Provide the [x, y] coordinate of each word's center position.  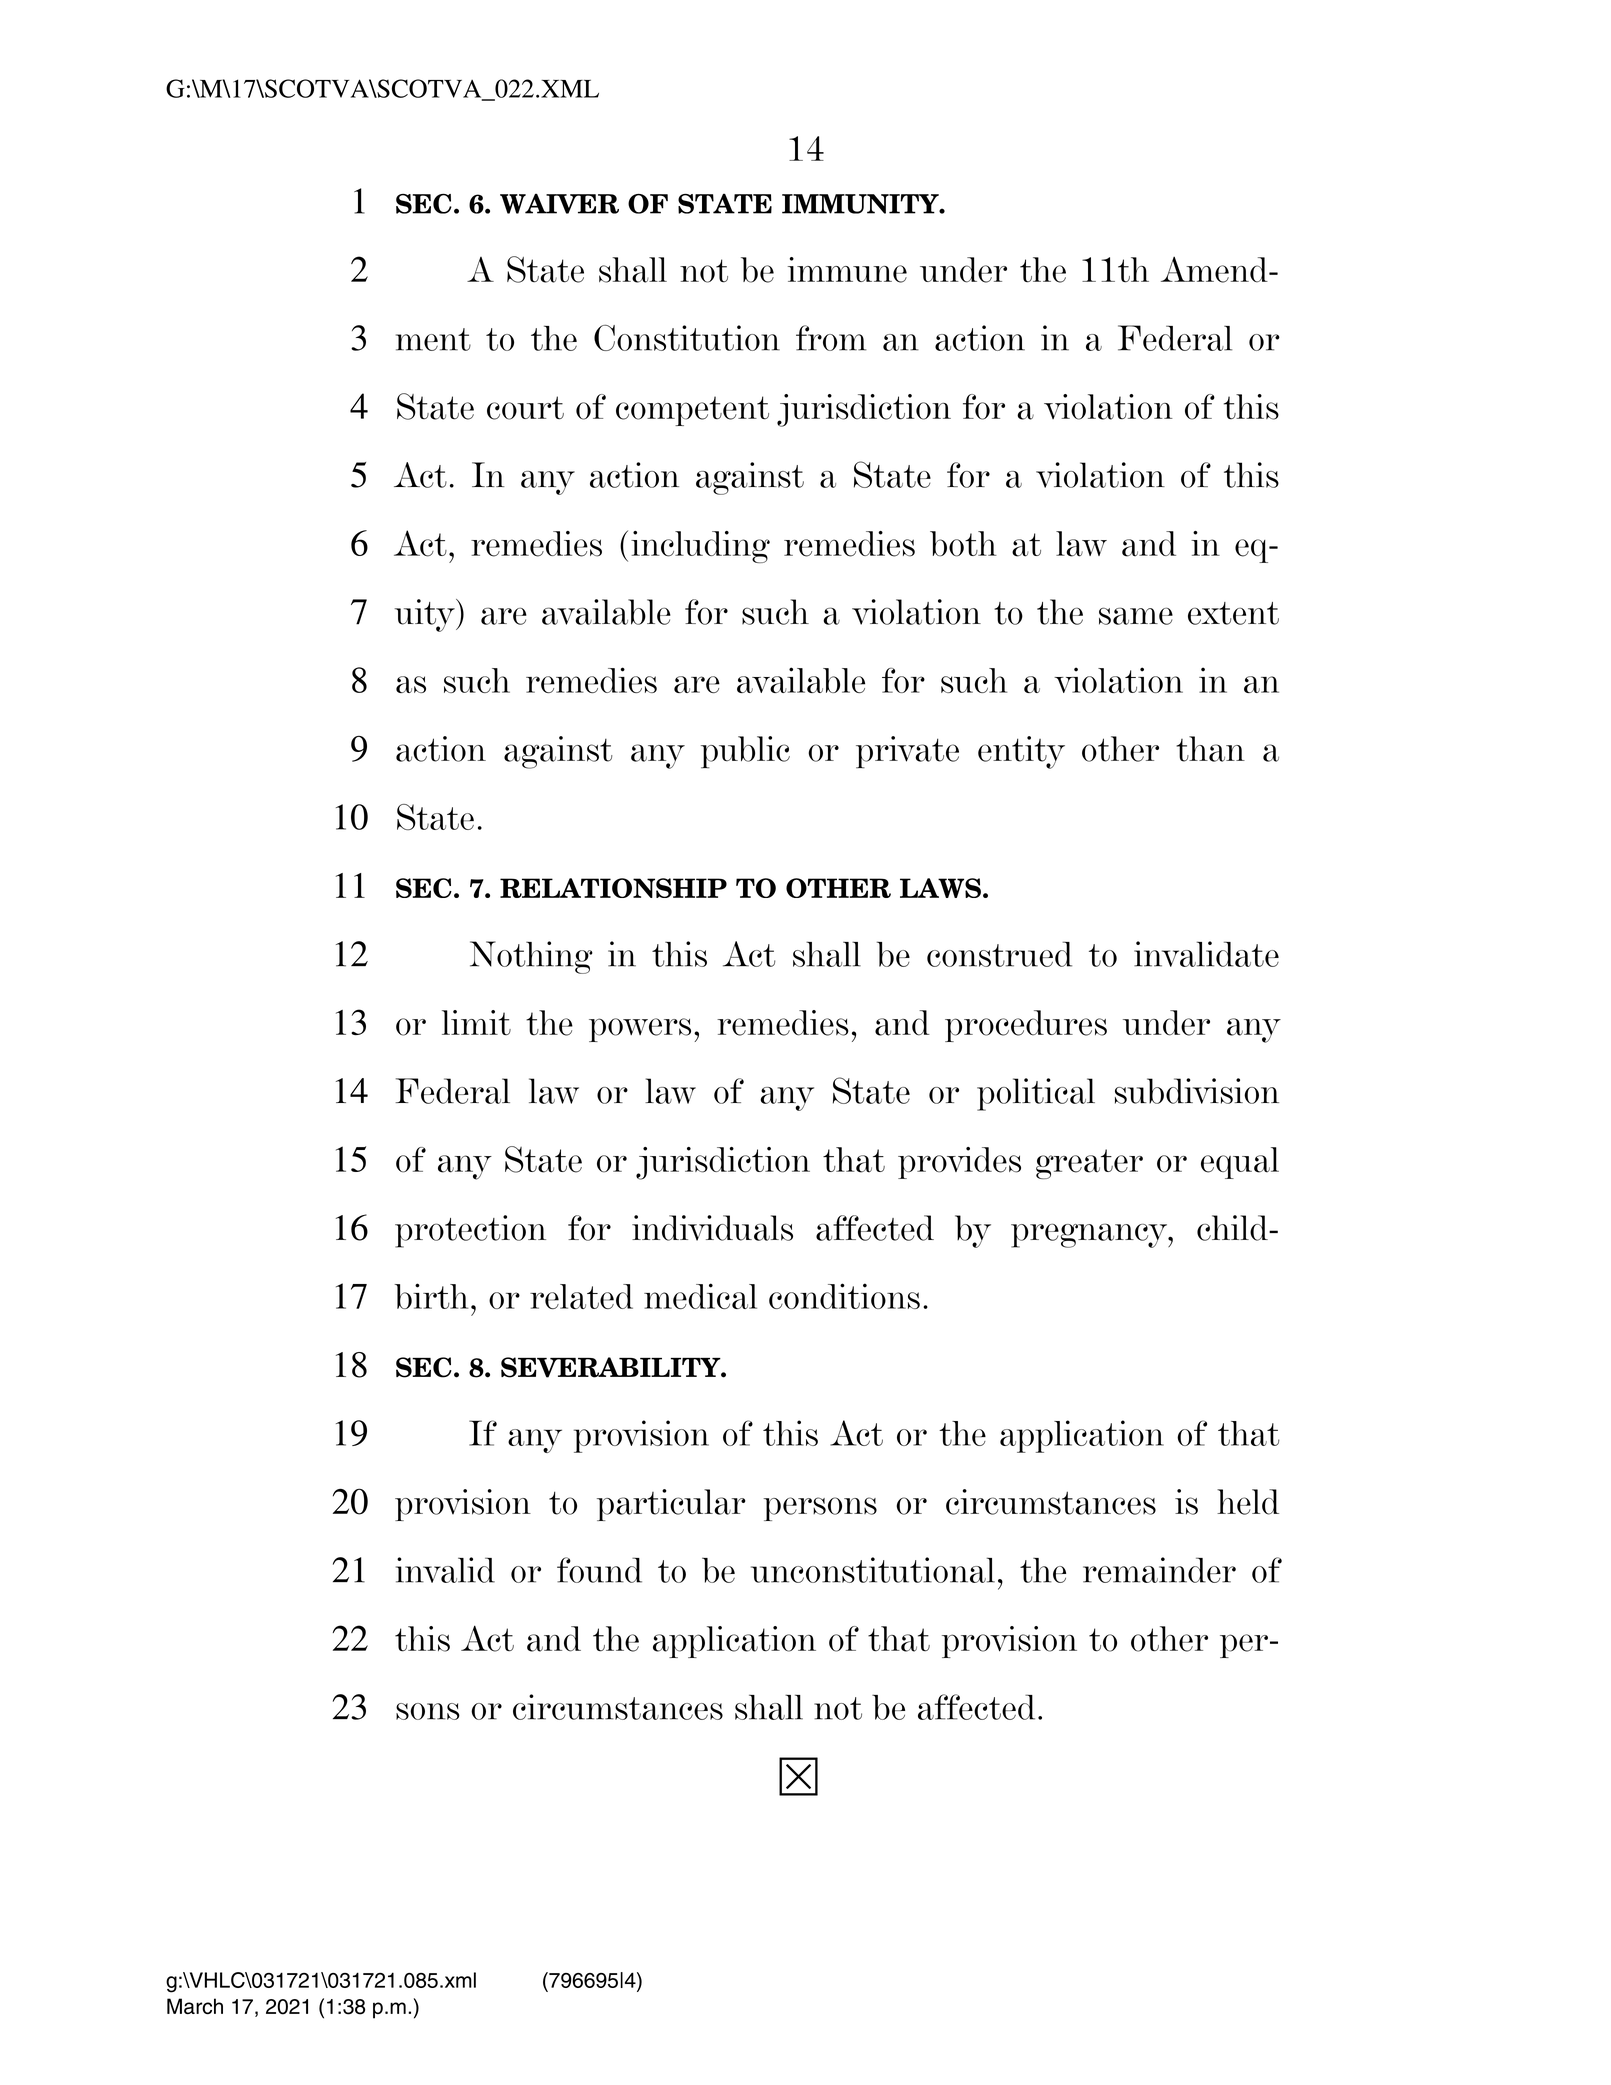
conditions [844, 1296]
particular [671, 1505]
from [831, 338]
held [1248, 1502]
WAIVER [559, 203]
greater [1089, 1164]
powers [640, 1030]
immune [847, 270]
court [525, 408]
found [599, 1570]
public [745, 752]
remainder [1159, 1570]
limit [476, 1022]
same [1136, 616]
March [195, 2006]
